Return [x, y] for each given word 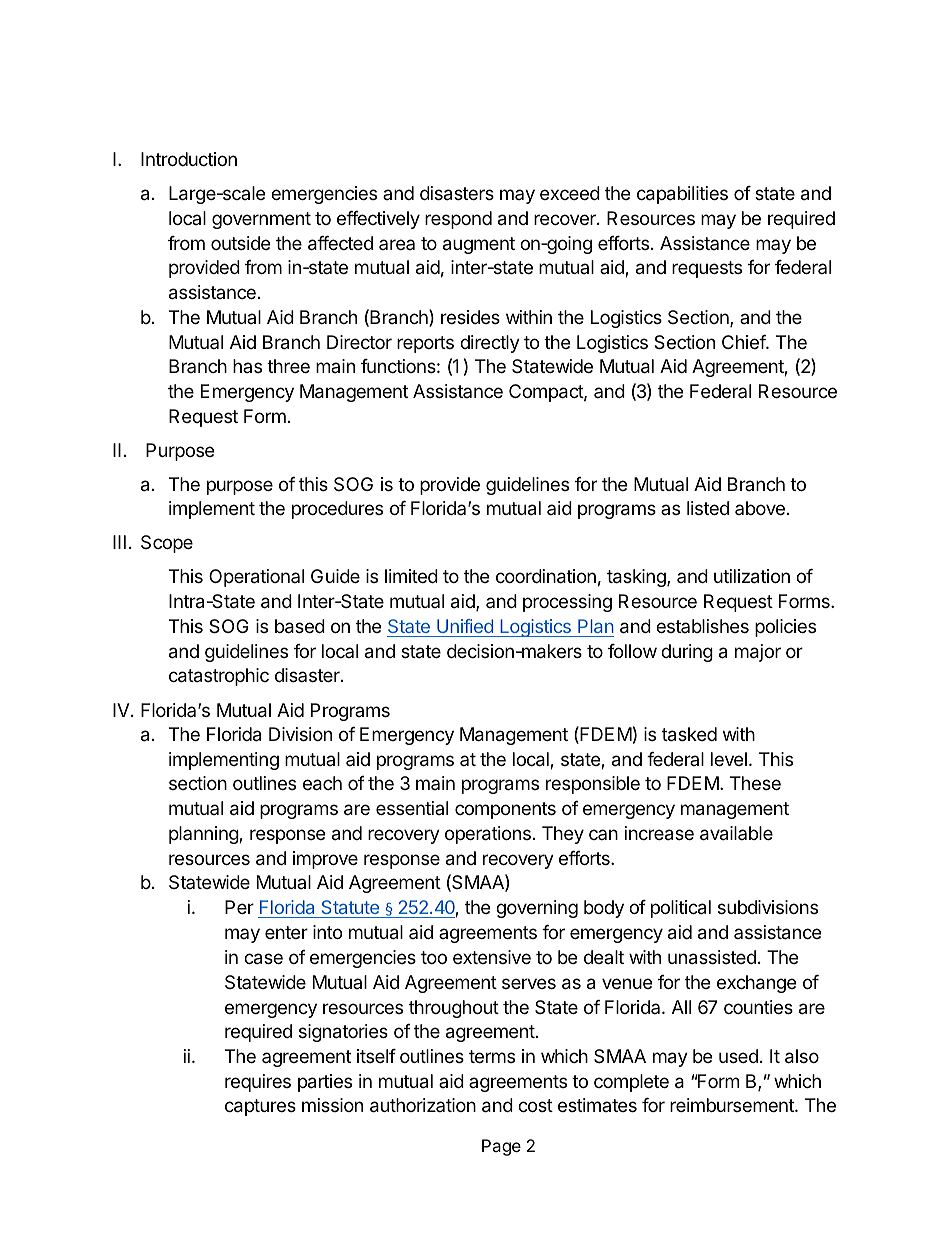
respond [458, 220]
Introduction [189, 159]
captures [260, 1107]
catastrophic [219, 677]
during [687, 653]
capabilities [682, 195]
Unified [465, 626]
